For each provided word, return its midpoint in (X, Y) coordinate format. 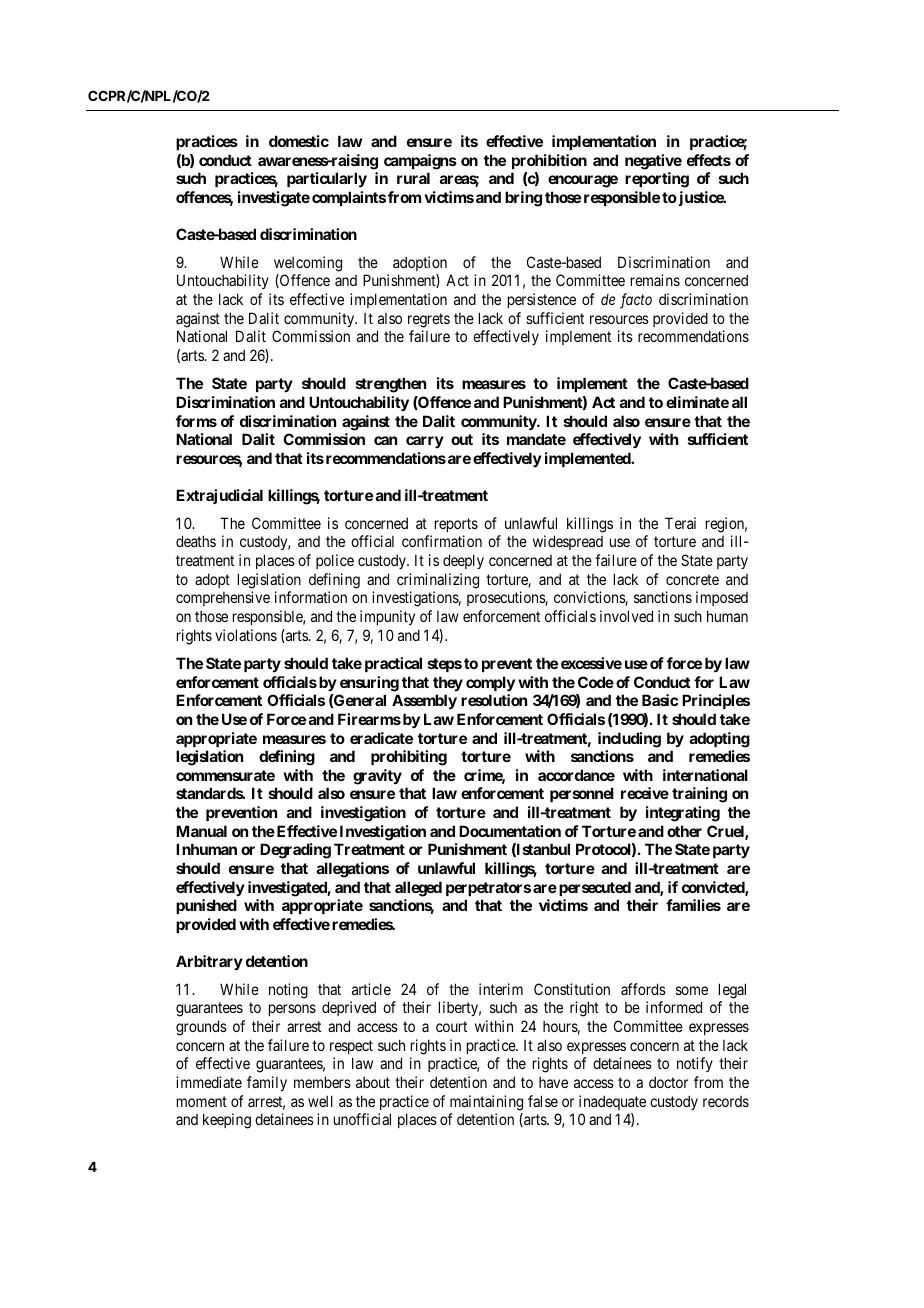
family (267, 1083)
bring (523, 199)
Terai (680, 523)
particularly (327, 179)
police (335, 561)
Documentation (510, 831)
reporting (657, 180)
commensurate (225, 775)
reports (456, 525)
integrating (683, 814)
